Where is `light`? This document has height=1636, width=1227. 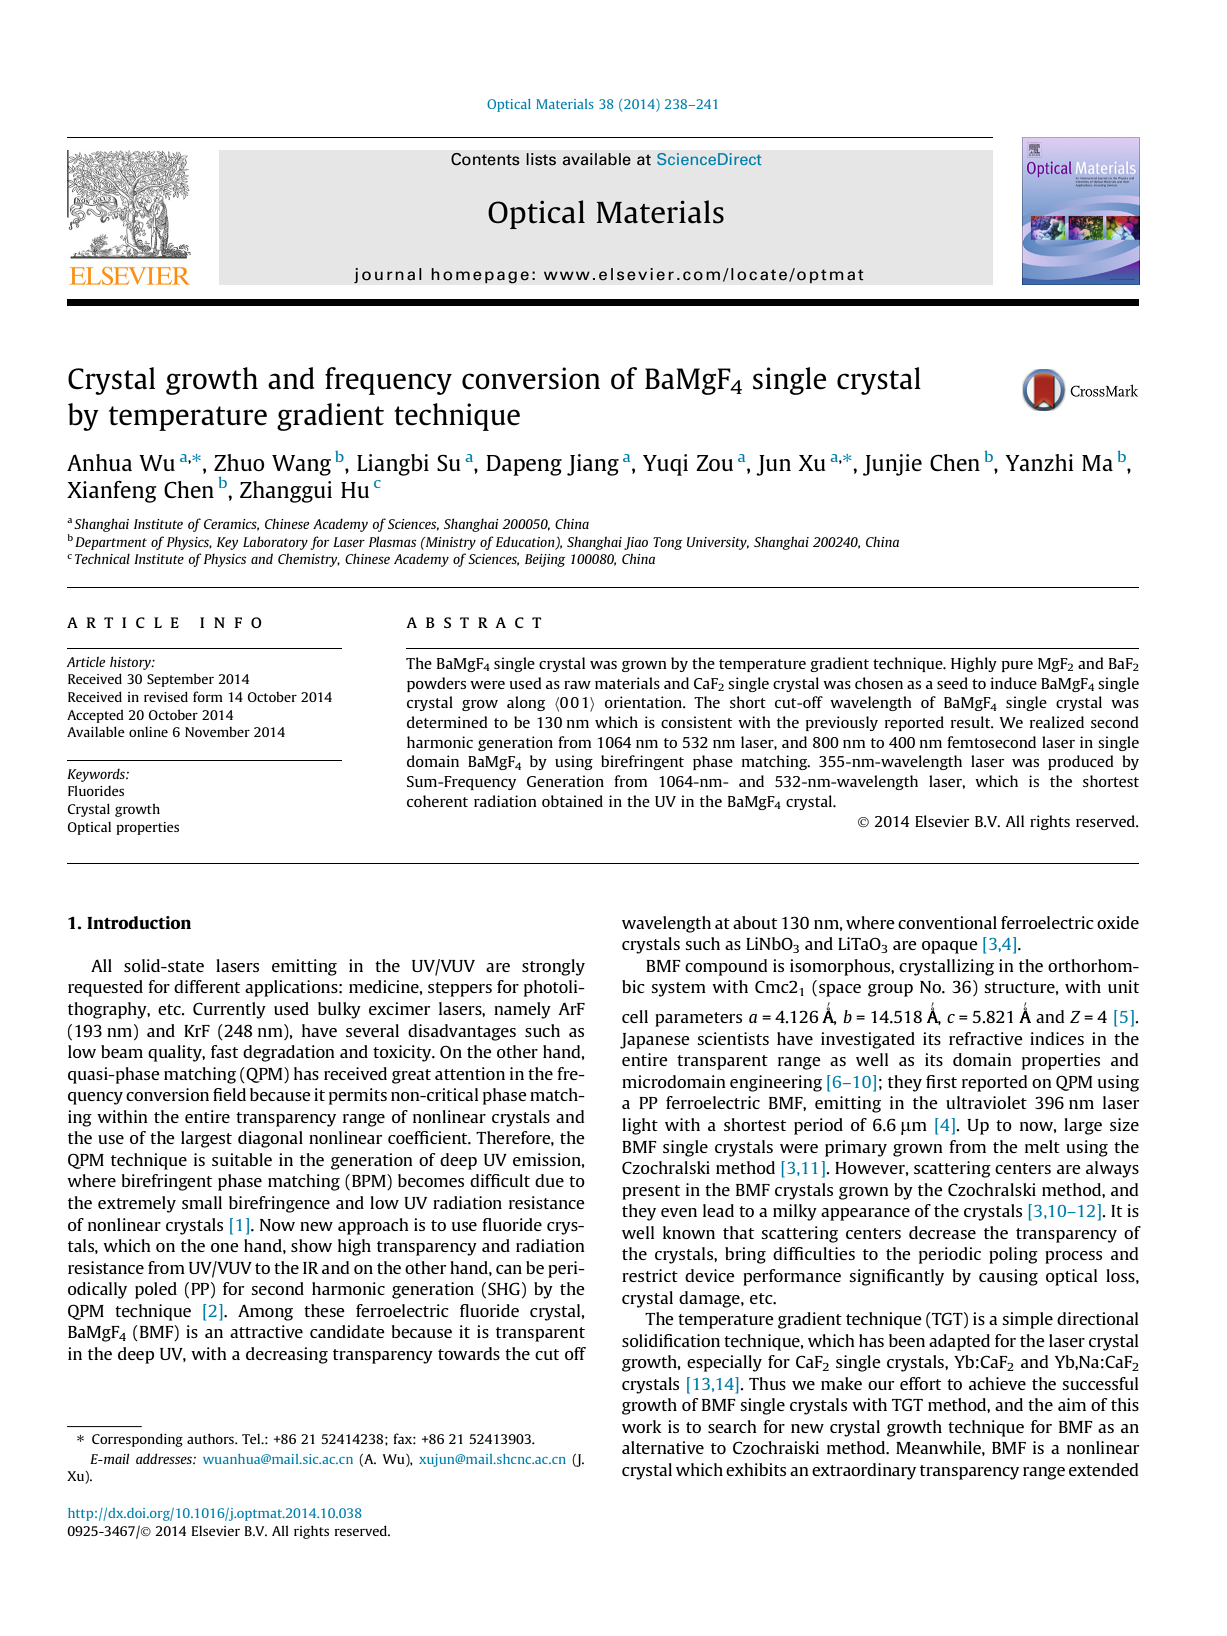
light is located at coordinates (640, 1126).
